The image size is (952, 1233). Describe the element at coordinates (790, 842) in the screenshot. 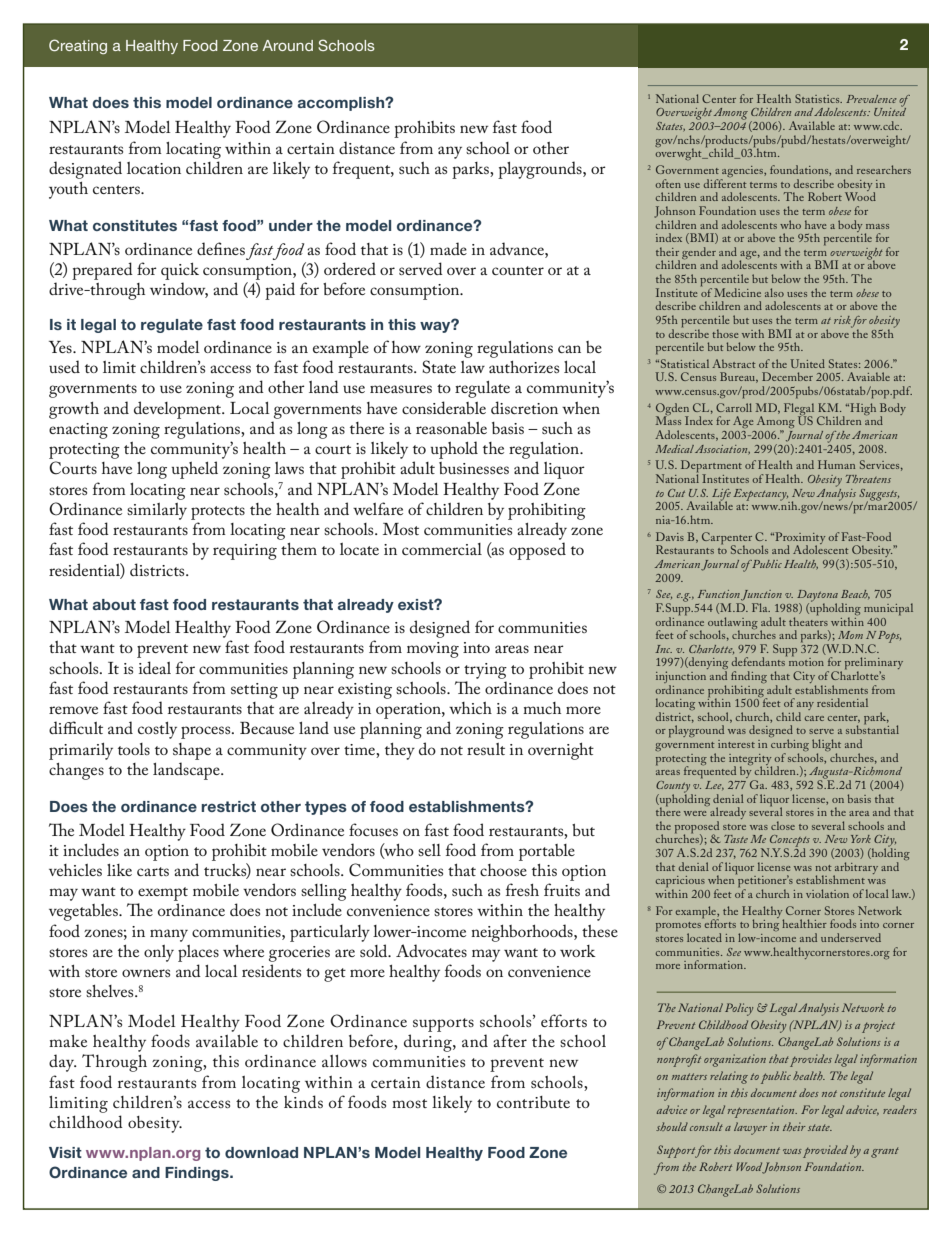

I see `Concepts` at that location.
